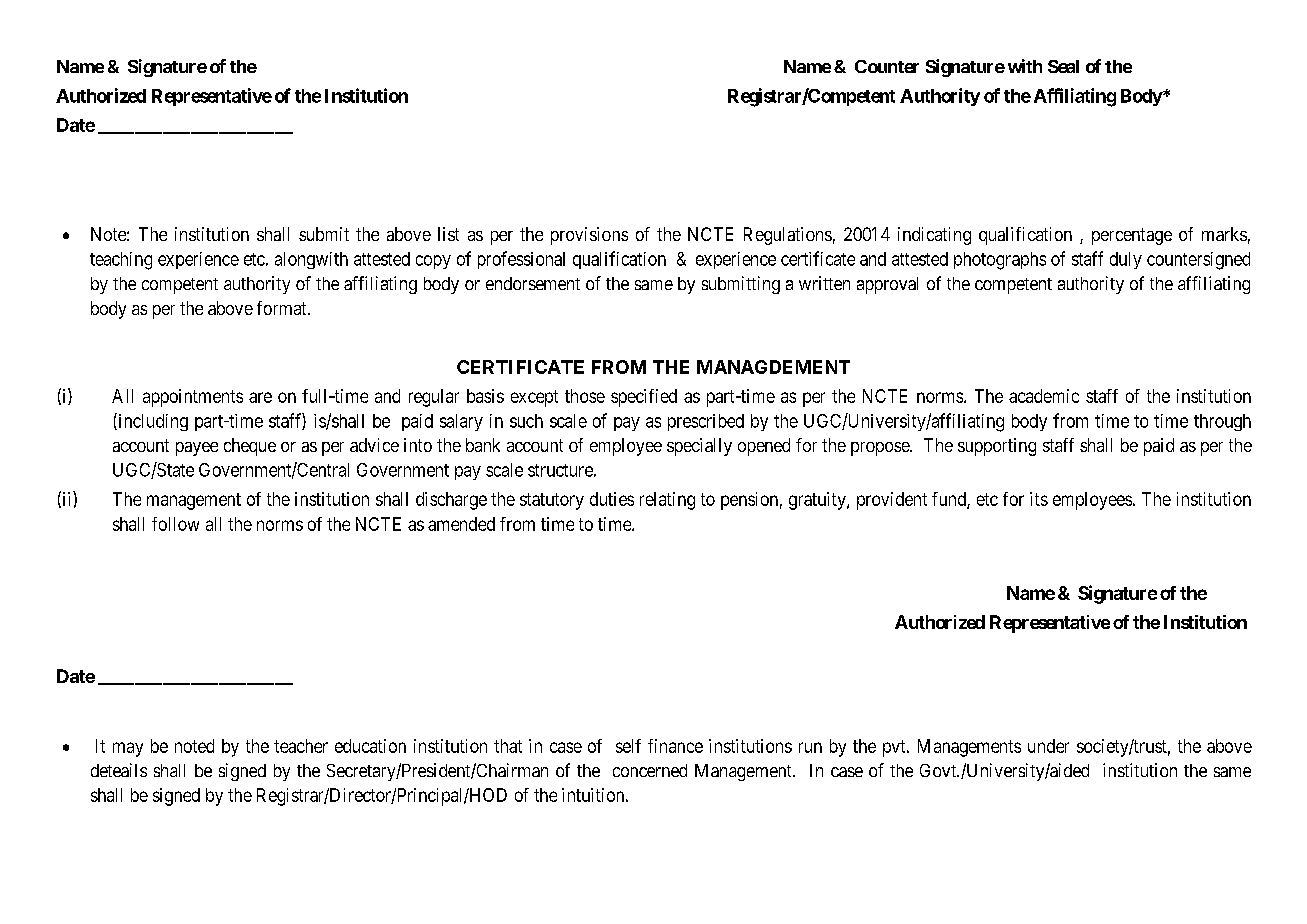 Image resolution: width=1307 pixels, height=924 pixels. Describe the element at coordinates (175, 524) in the page. I see `follow` at that location.
